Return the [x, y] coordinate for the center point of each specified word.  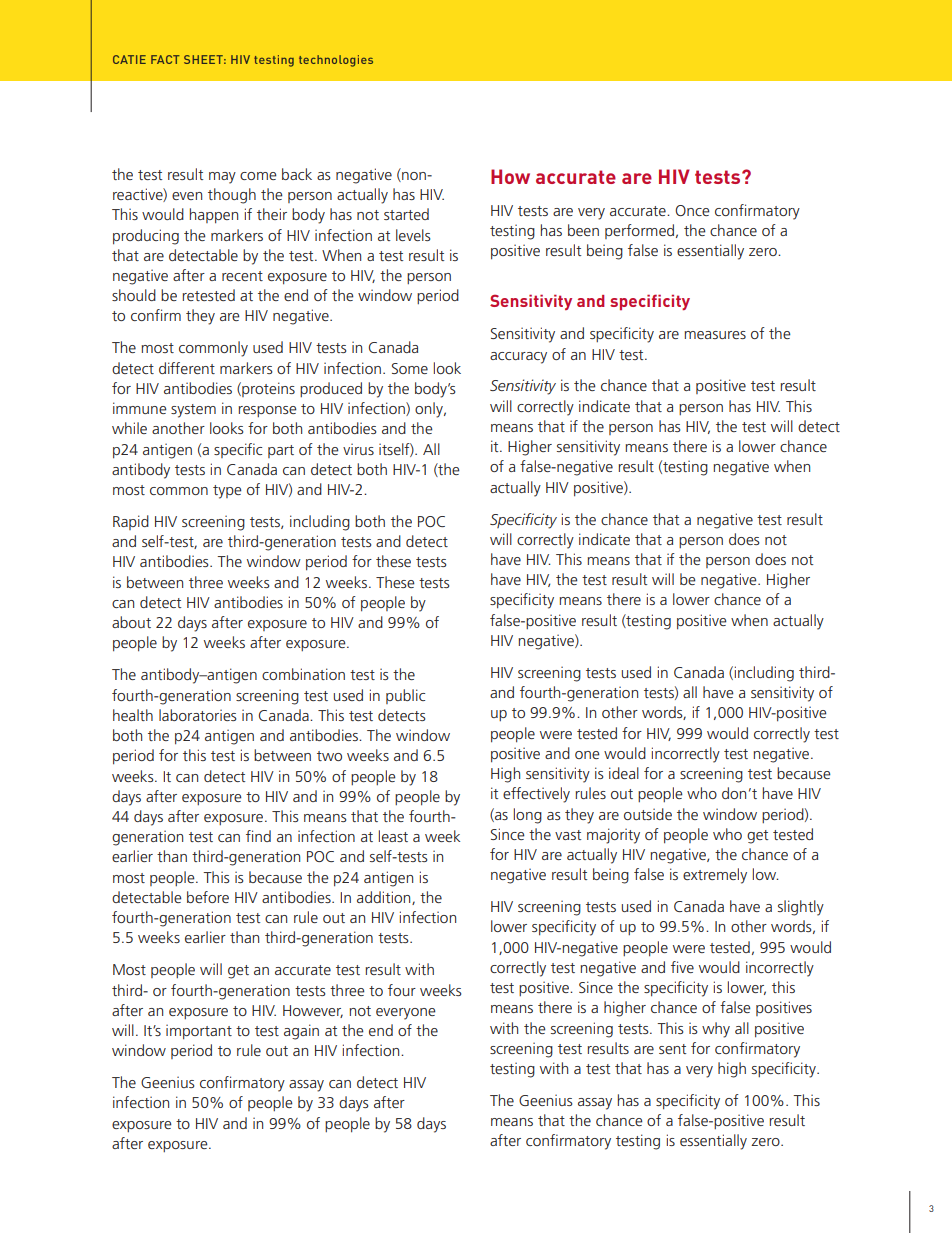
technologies [336, 61]
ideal [624, 773]
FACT [165, 59]
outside [648, 814]
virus [358, 449]
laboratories [197, 715]
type [227, 492]
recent [242, 276]
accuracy [518, 358]
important [199, 1031]
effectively [536, 795]
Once [692, 210]
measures [715, 335]
